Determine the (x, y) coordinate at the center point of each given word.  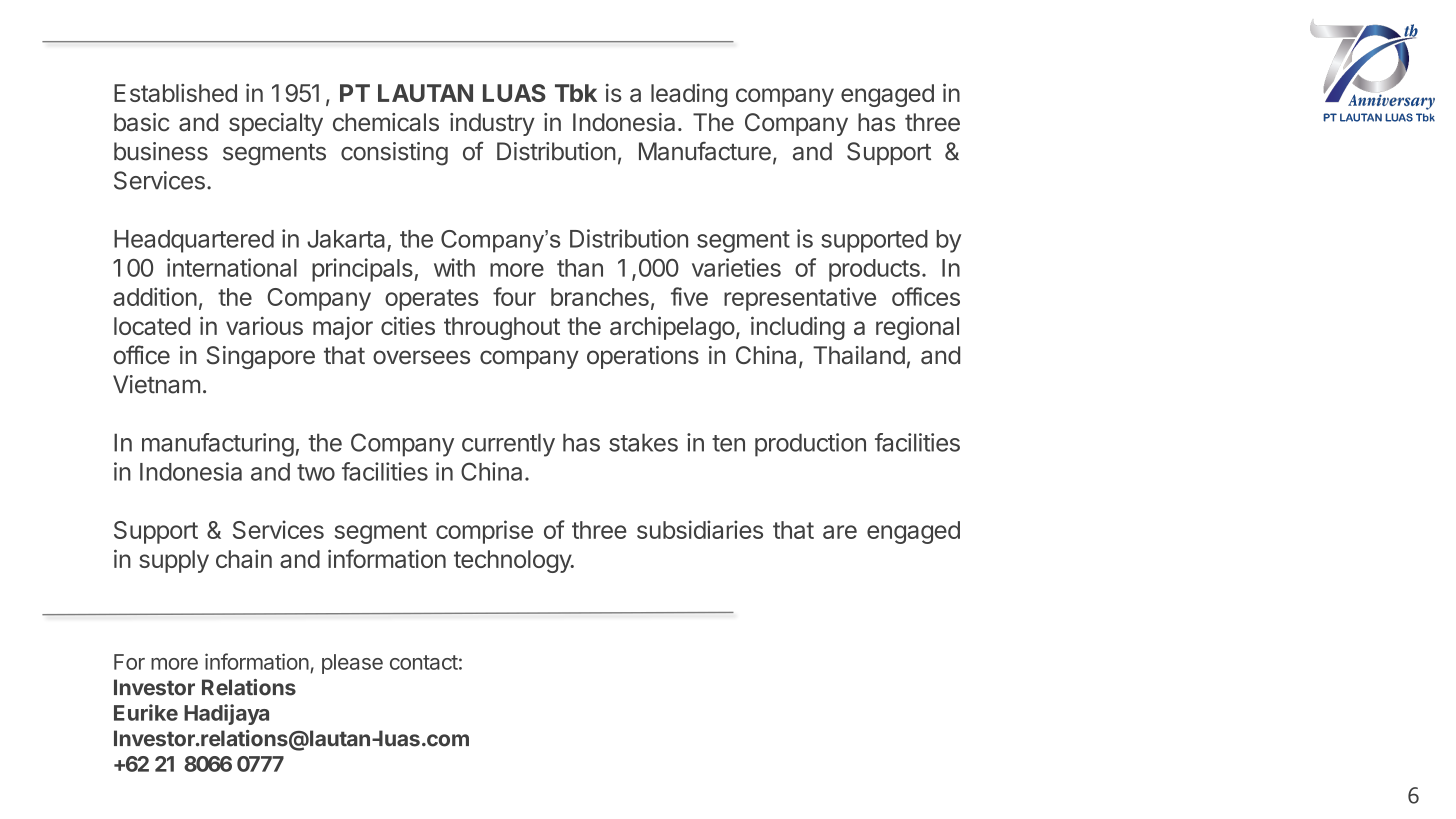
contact (424, 662)
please (352, 664)
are (840, 532)
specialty (276, 124)
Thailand (859, 355)
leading (689, 95)
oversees (421, 357)
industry (492, 124)
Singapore (261, 357)
